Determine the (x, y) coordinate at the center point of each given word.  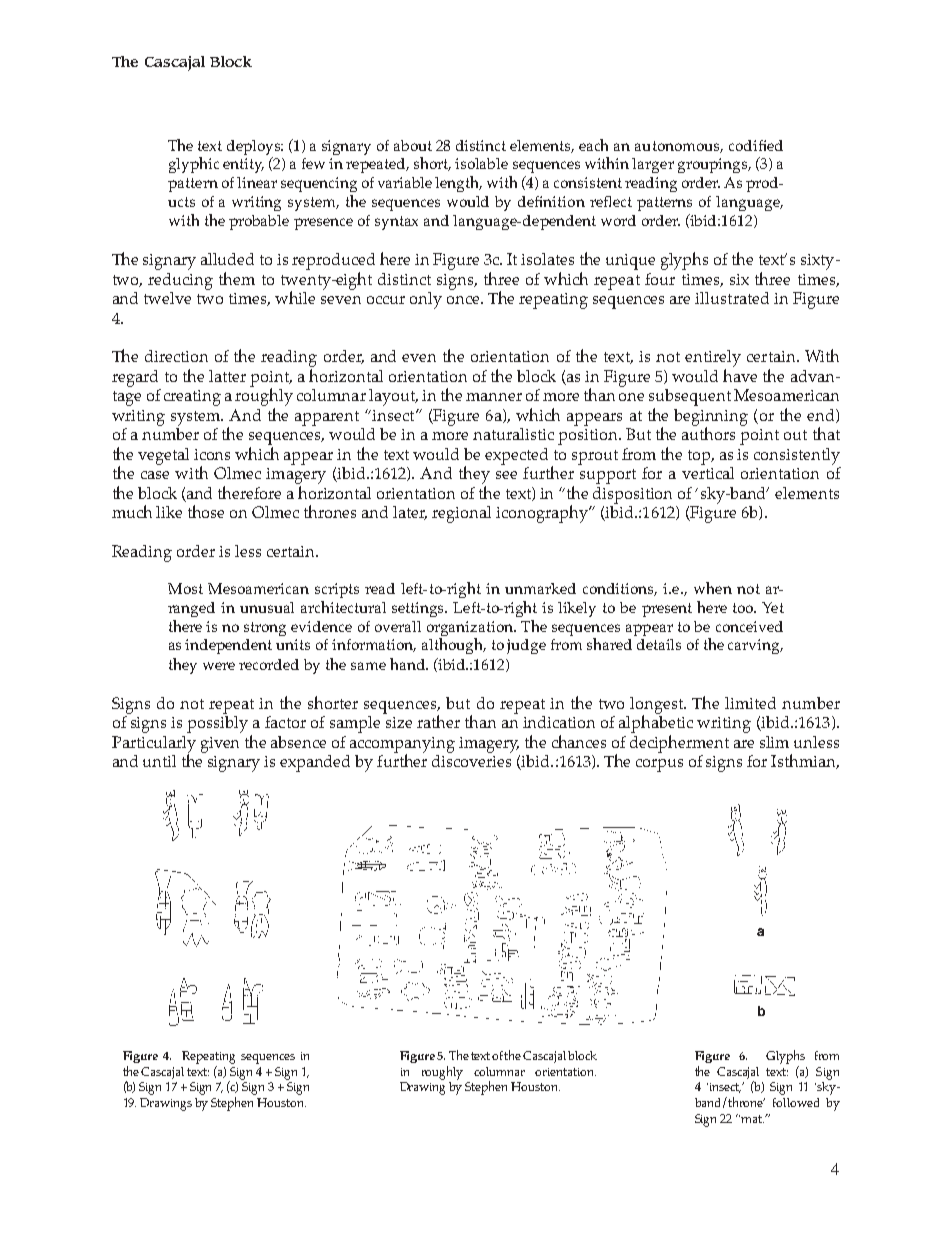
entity (243, 165)
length (458, 184)
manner (494, 397)
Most (185, 588)
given (220, 745)
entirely (713, 358)
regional (461, 514)
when (713, 588)
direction (176, 356)
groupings (714, 165)
